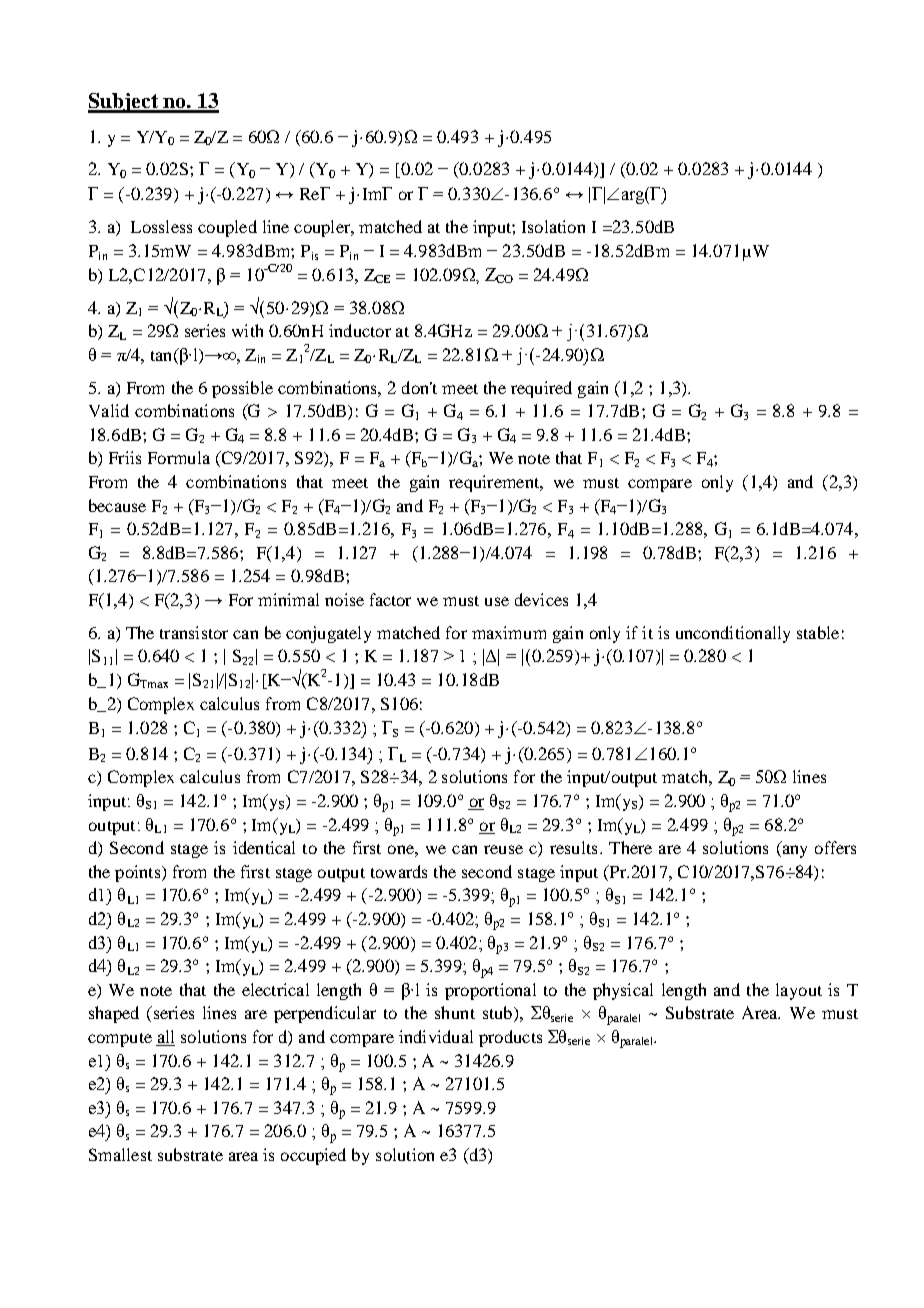  Describe the element at coordinates (495, 483) in the screenshot. I see `requirement` at that location.
